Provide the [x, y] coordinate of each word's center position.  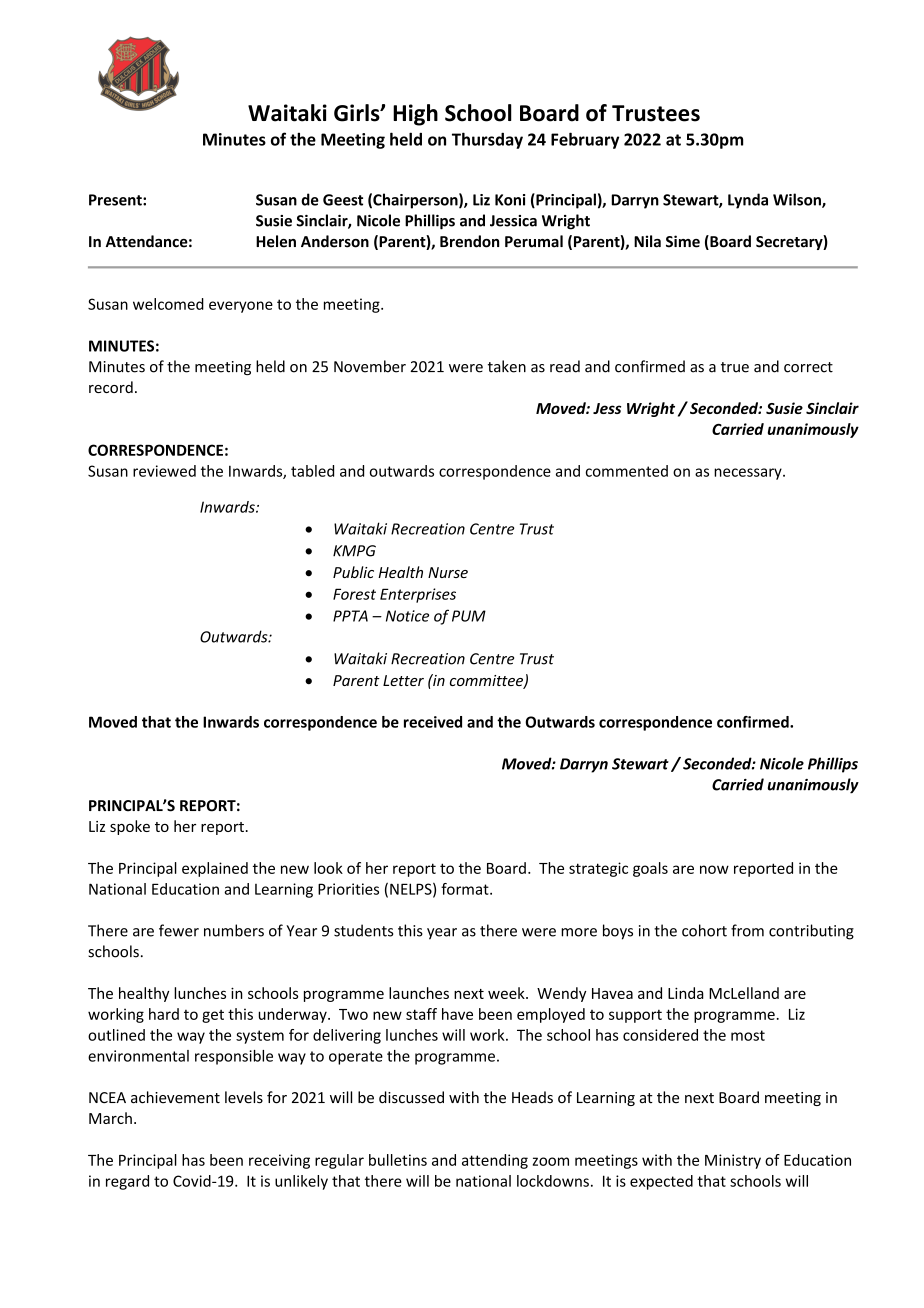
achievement [175, 1097]
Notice [407, 616]
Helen [276, 241]
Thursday [487, 140]
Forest [354, 594]
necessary [749, 474]
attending [495, 1161]
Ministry [733, 1161]
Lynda [748, 201]
